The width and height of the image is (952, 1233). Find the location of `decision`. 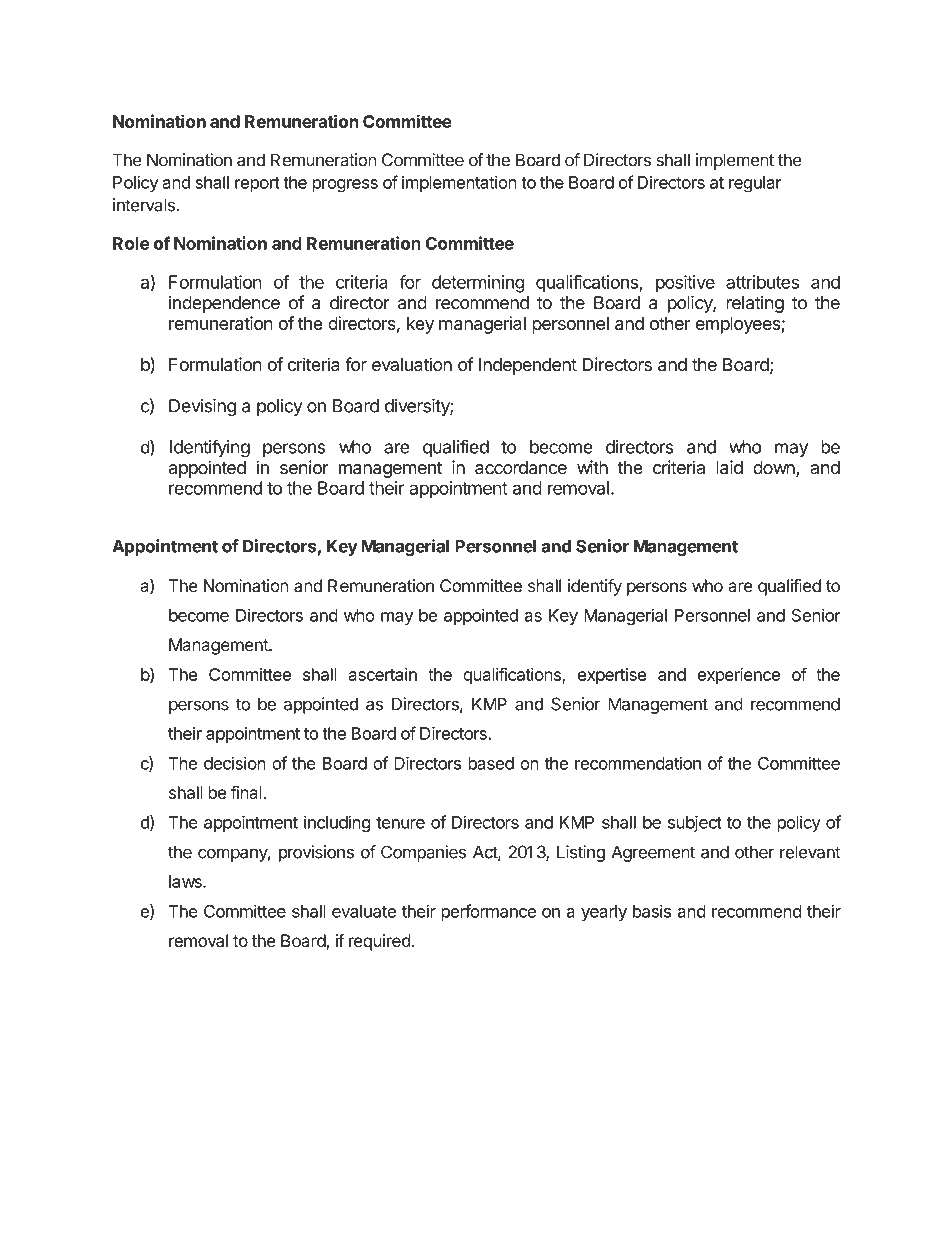

decision is located at coordinates (235, 763).
